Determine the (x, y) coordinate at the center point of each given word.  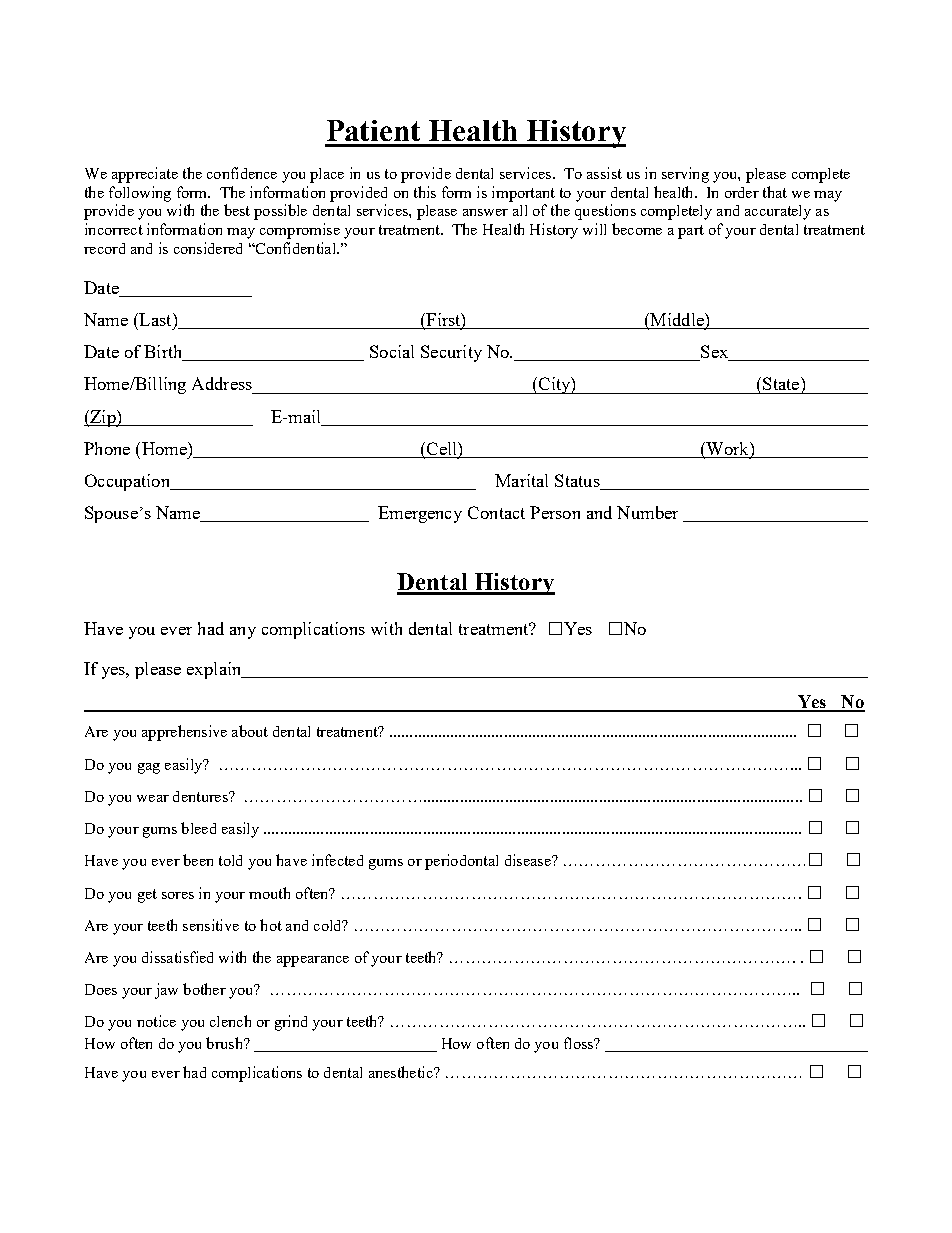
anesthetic (402, 1072)
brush (225, 1043)
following (140, 194)
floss (580, 1043)
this (425, 192)
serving (685, 175)
